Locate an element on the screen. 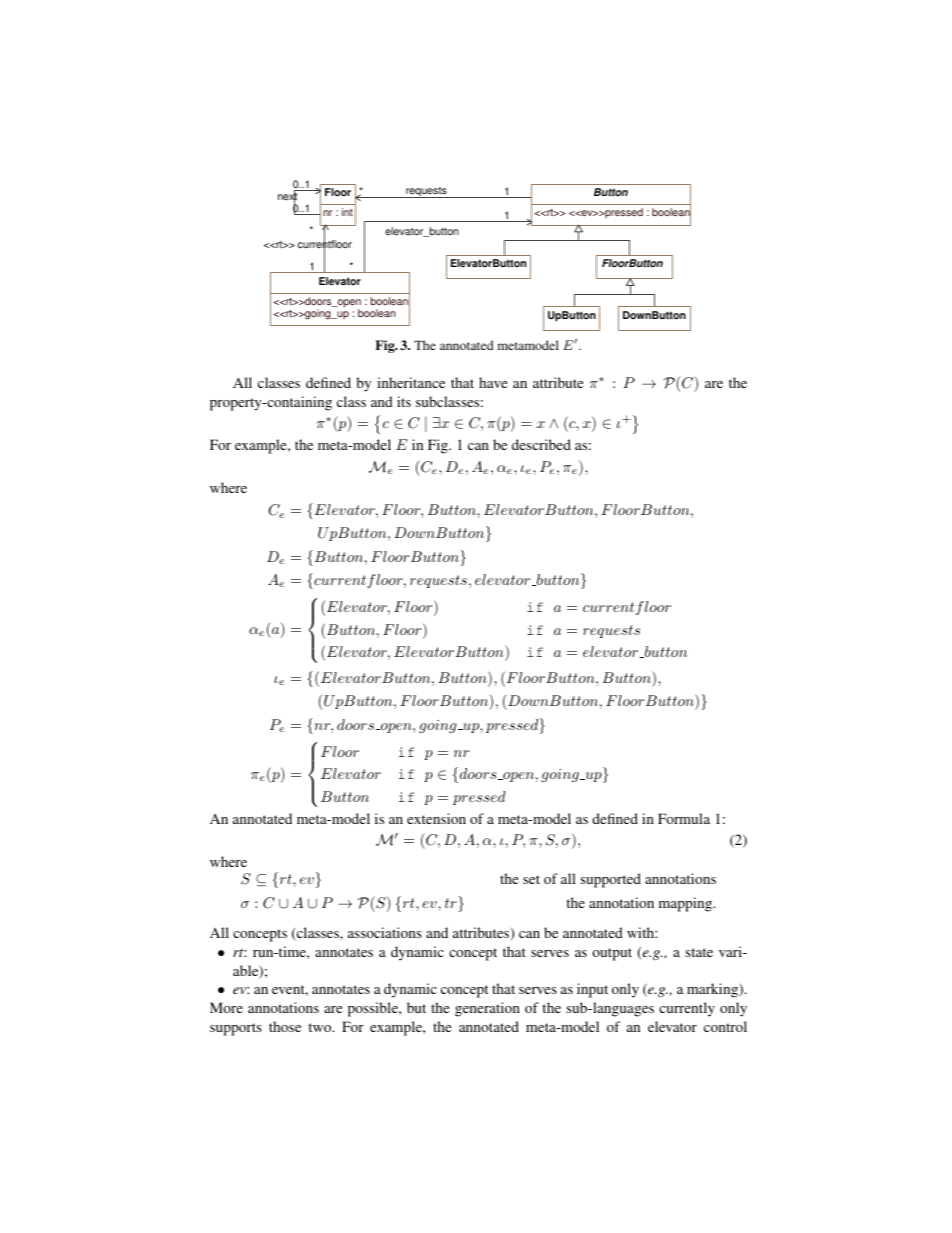 The image size is (952, 1233). currently is located at coordinates (687, 1009).
